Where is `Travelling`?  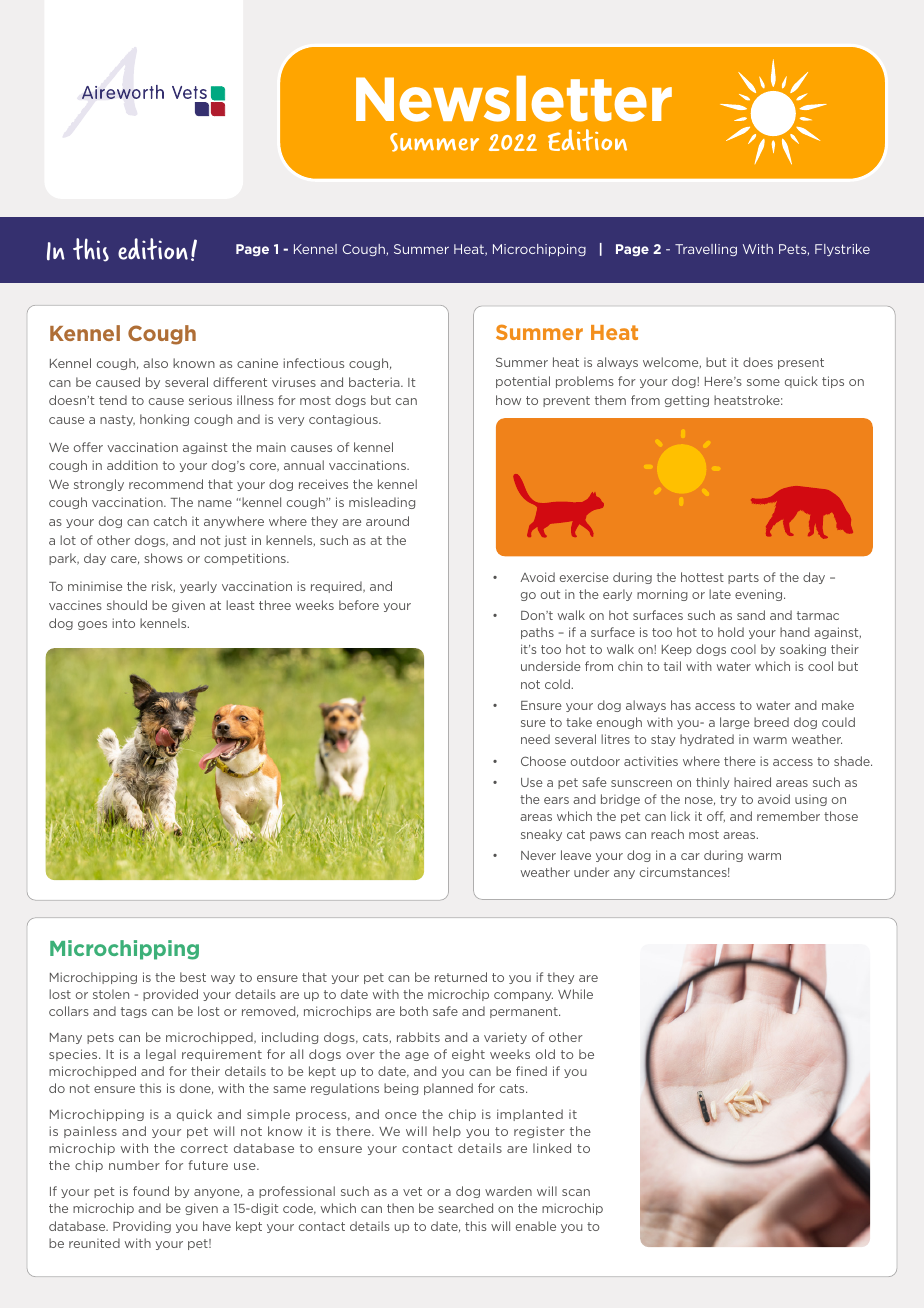
Travelling is located at coordinates (706, 250).
